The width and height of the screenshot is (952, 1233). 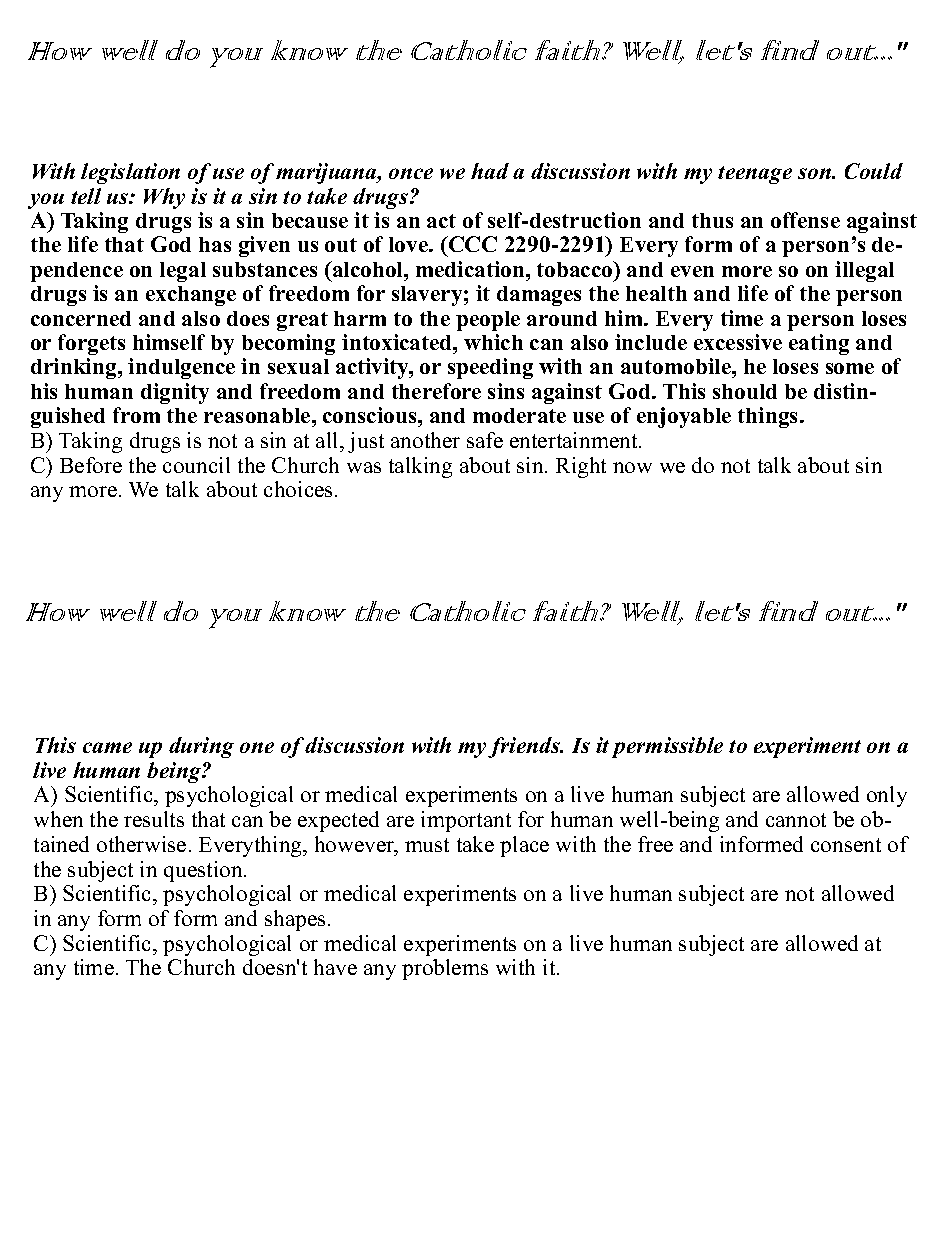 What do you see at coordinates (490, 171) in the screenshot?
I see `had` at bounding box center [490, 171].
